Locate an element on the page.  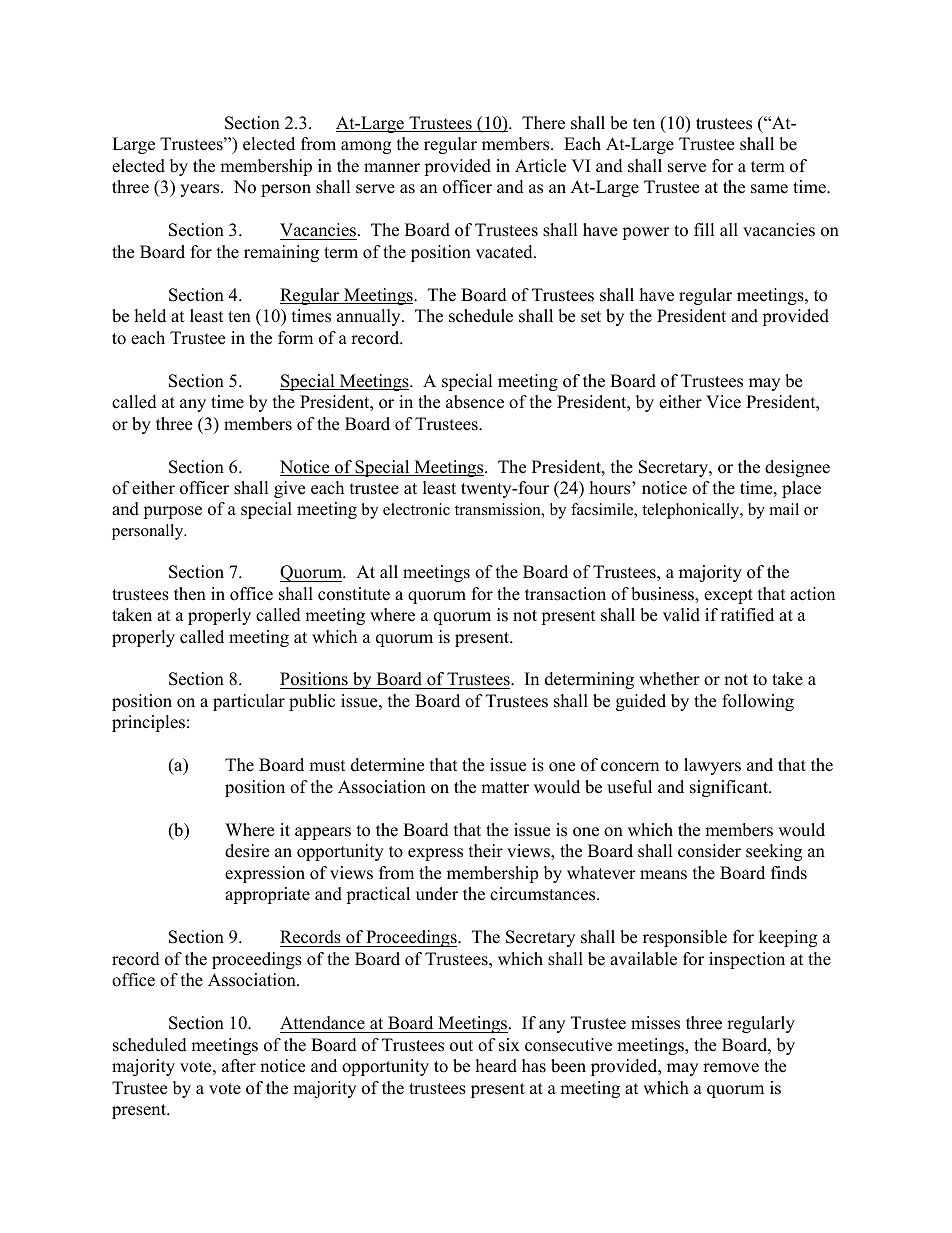
Article is located at coordinates (540, 166).
